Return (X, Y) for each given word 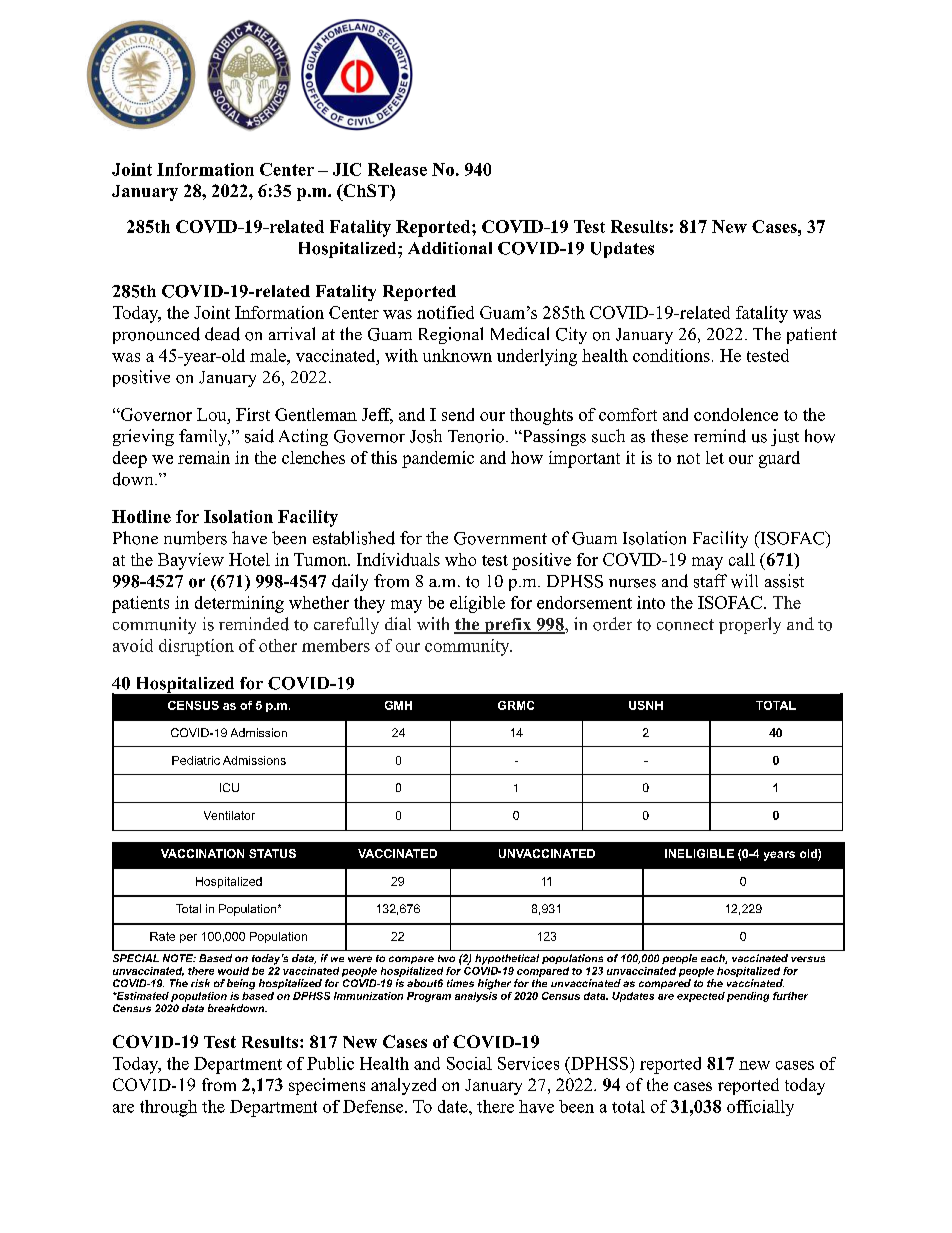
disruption (196, 647)
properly (750, 625)
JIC (347, 169)
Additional (450, 248)
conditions (671, 355)
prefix (508, 626)
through (168, 1108)
